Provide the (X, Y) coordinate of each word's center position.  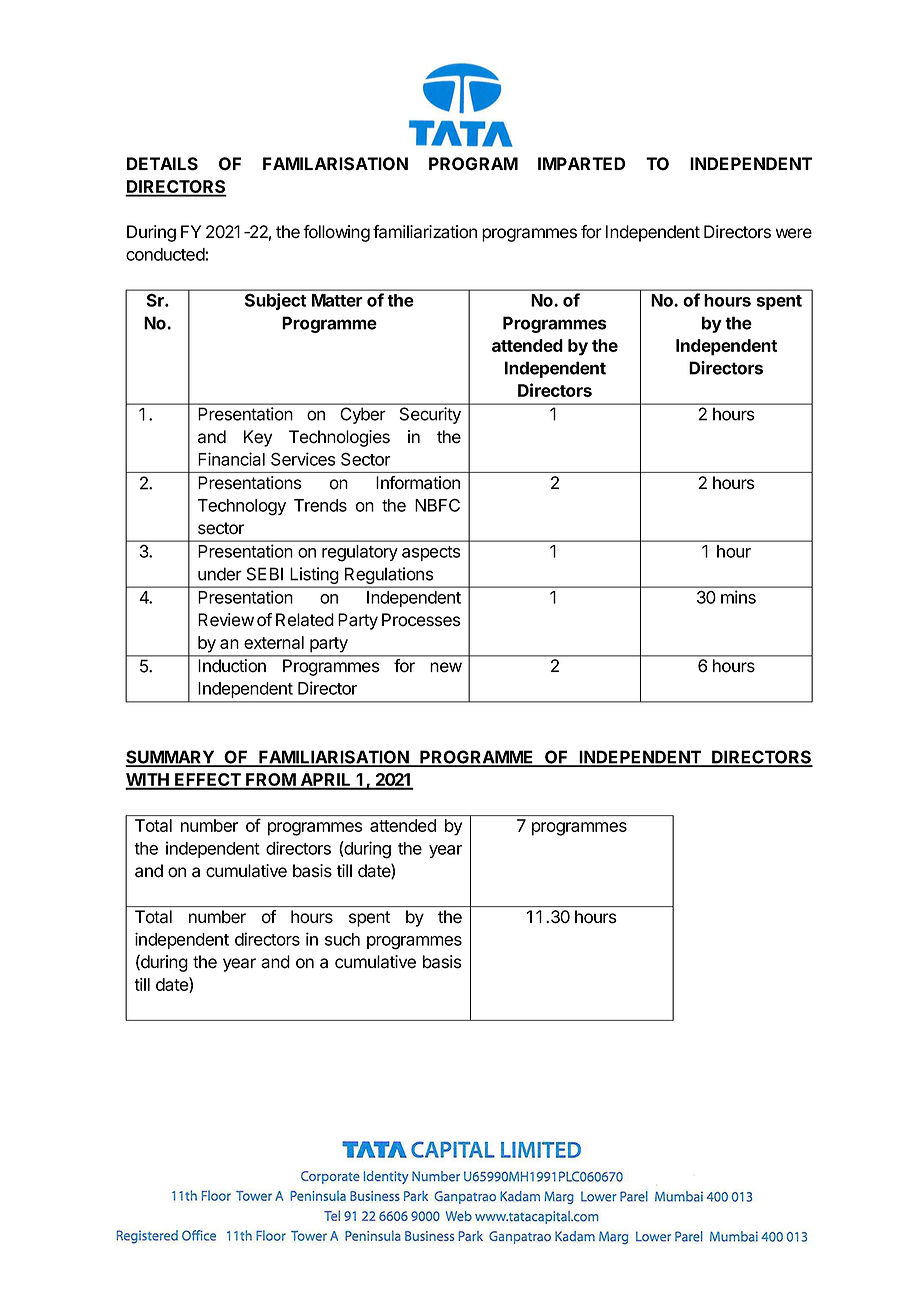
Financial (231, 459)
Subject (275, 301)
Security (430, 415)
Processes (421, 620)
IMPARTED (581, 163)
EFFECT (208, 781)
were (794, 233)
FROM (270, 781)
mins (738, 597)
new (446, 667)
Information (418, 483)
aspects (431, 553)
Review (226, 620)
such (342, 939)
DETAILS (162, 164)
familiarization (425, 232)
